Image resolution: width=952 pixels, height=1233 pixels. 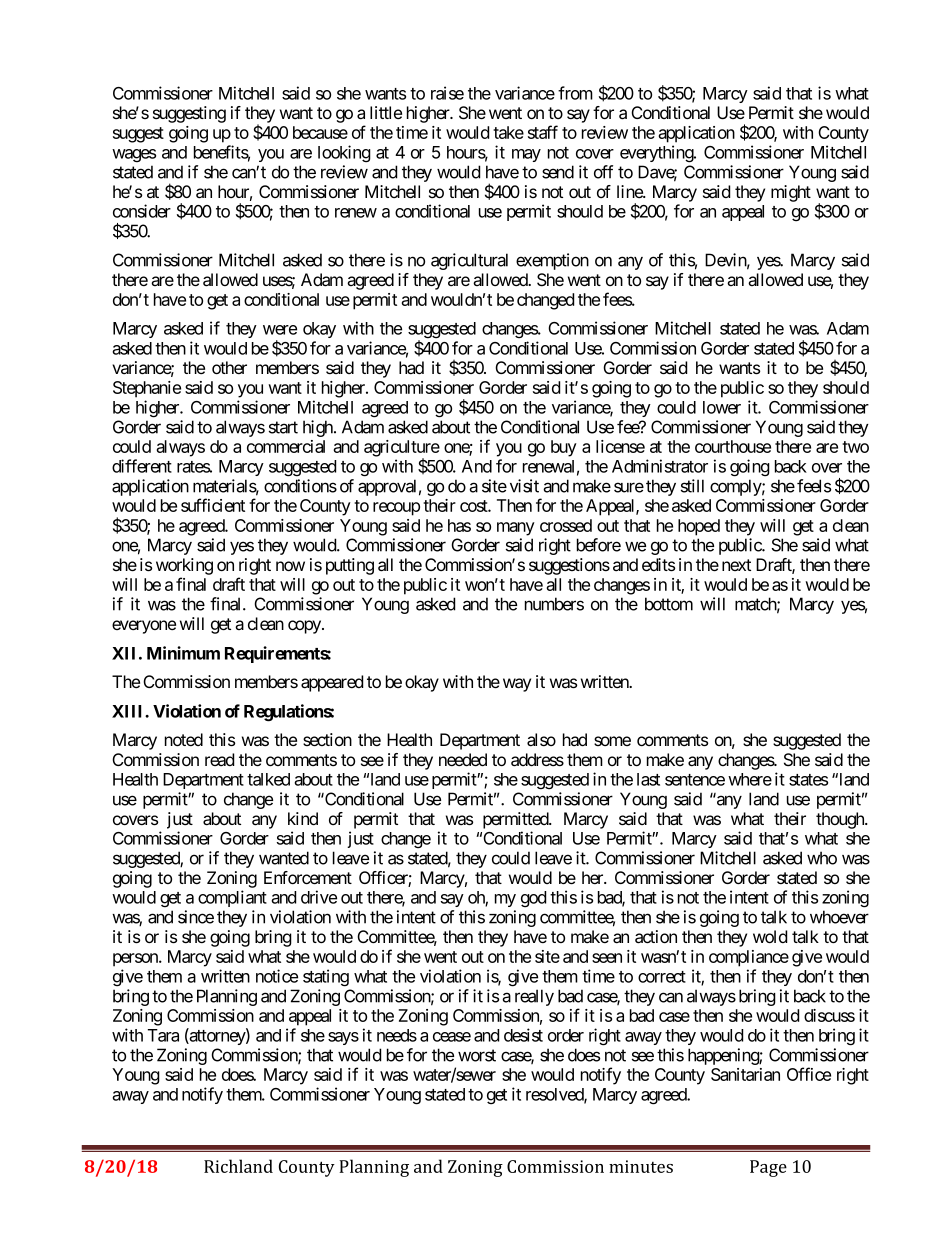 I want to click on desist, so click(x=523, y=1035).
